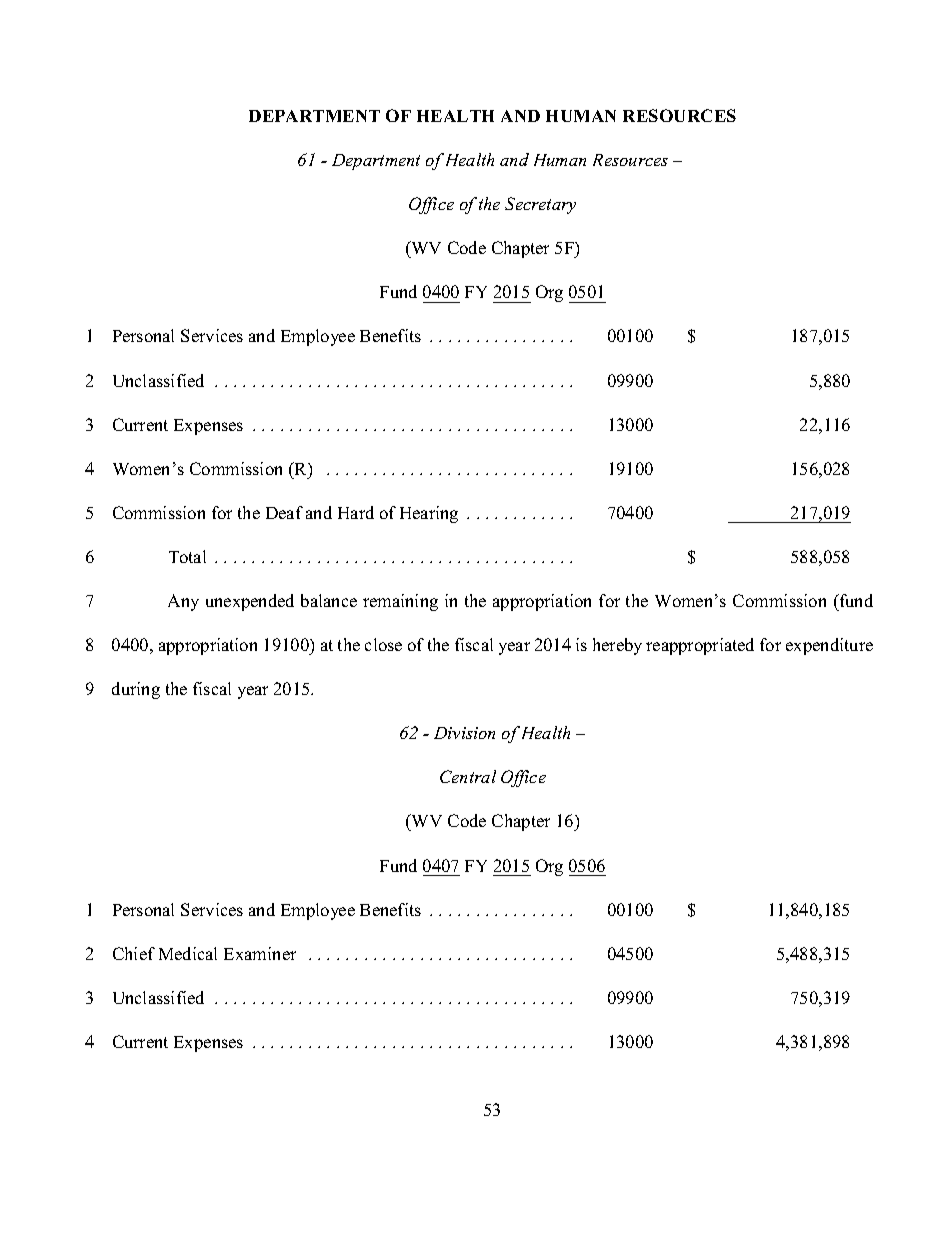 The image size is (952, 1233). What do you see at coordinates (356, 512) in the screenshot?
I see `Hard` at bounding box center [356, 512].
